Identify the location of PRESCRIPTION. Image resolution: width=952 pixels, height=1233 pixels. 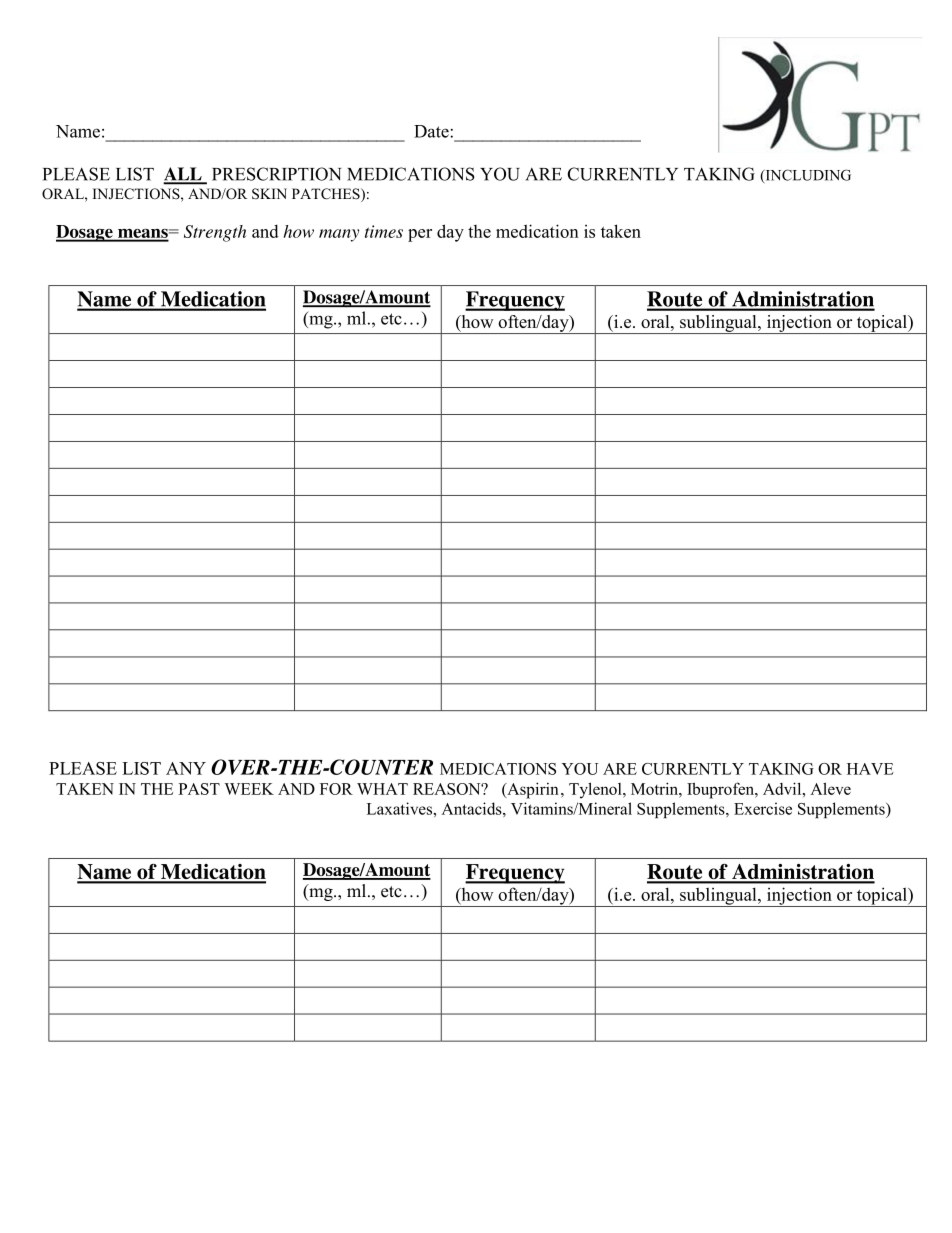
(277, 174).
